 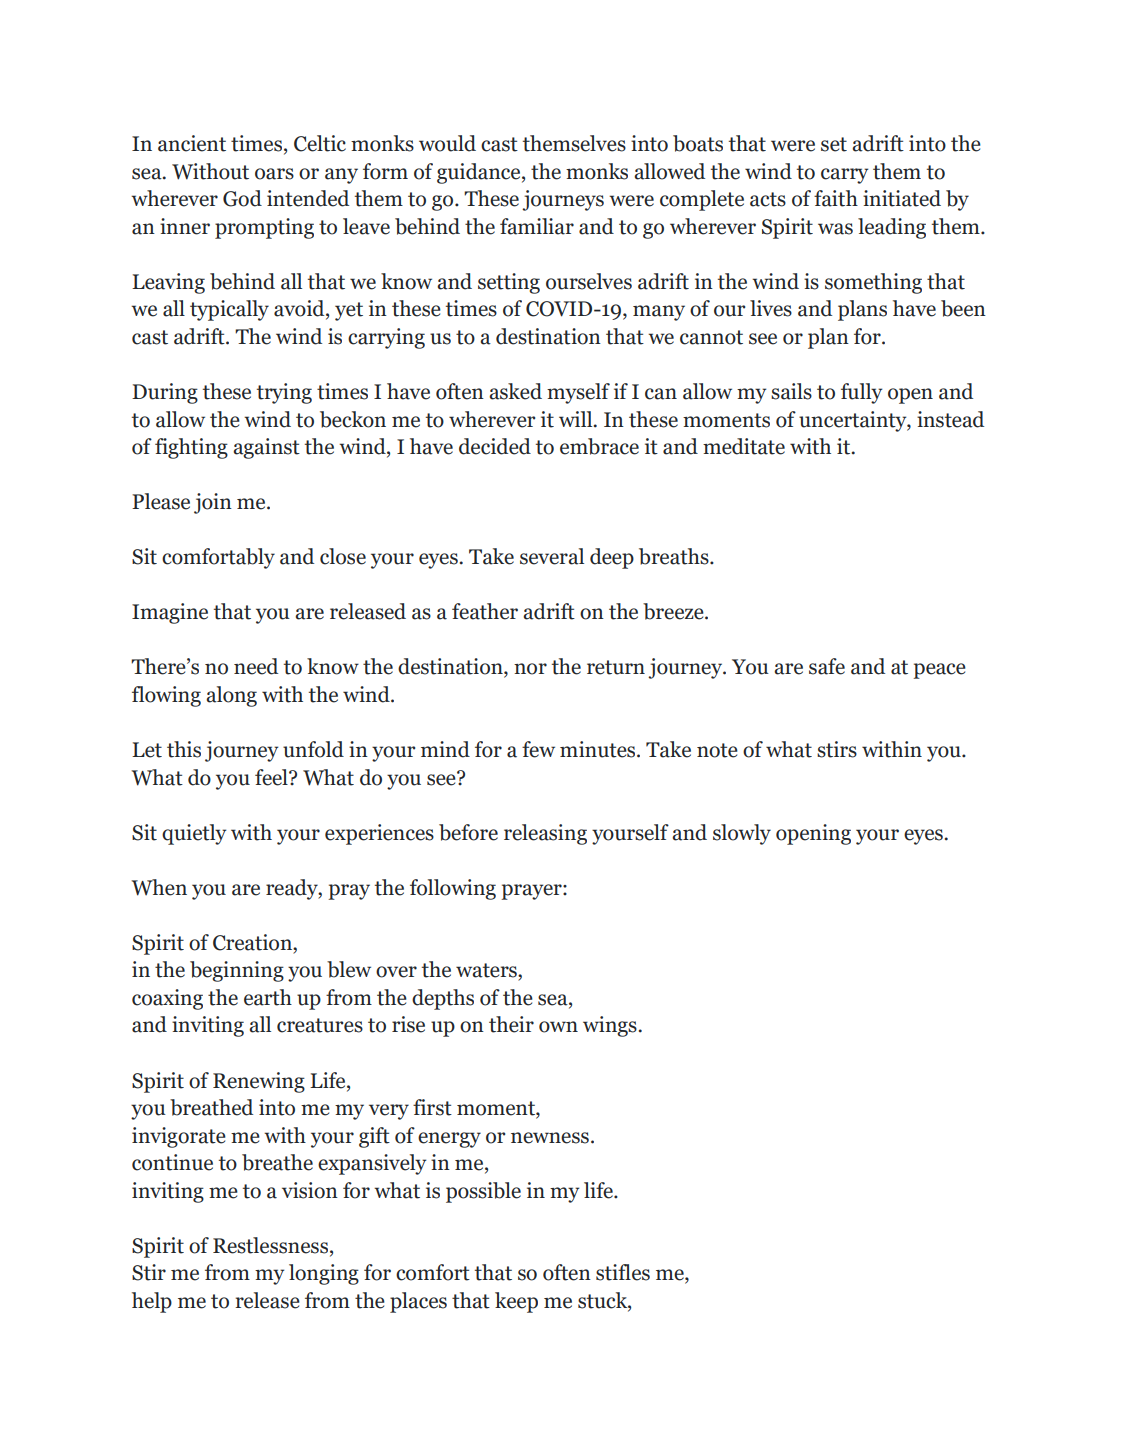 I want to click on Creation, so click(x=253, y=942).
